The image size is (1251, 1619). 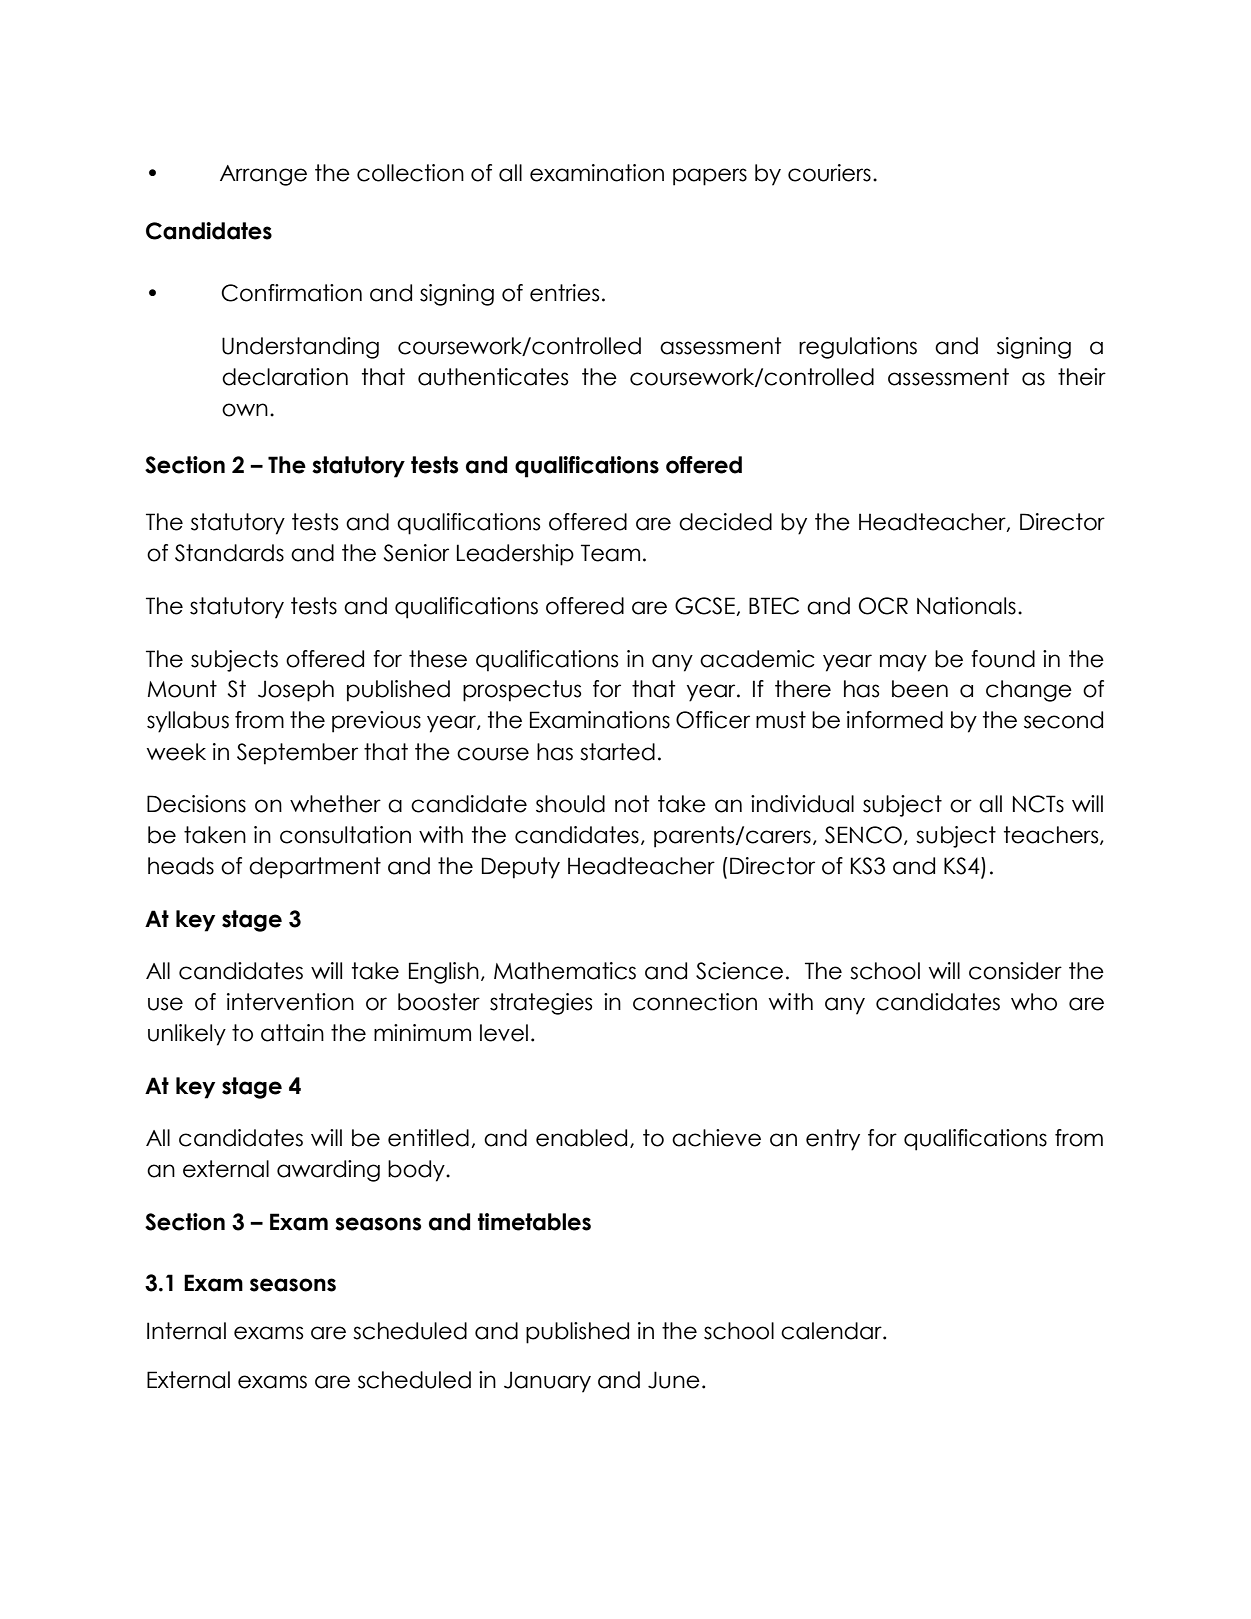 I want to click on Mathematics, so click(x=565, y=971).
